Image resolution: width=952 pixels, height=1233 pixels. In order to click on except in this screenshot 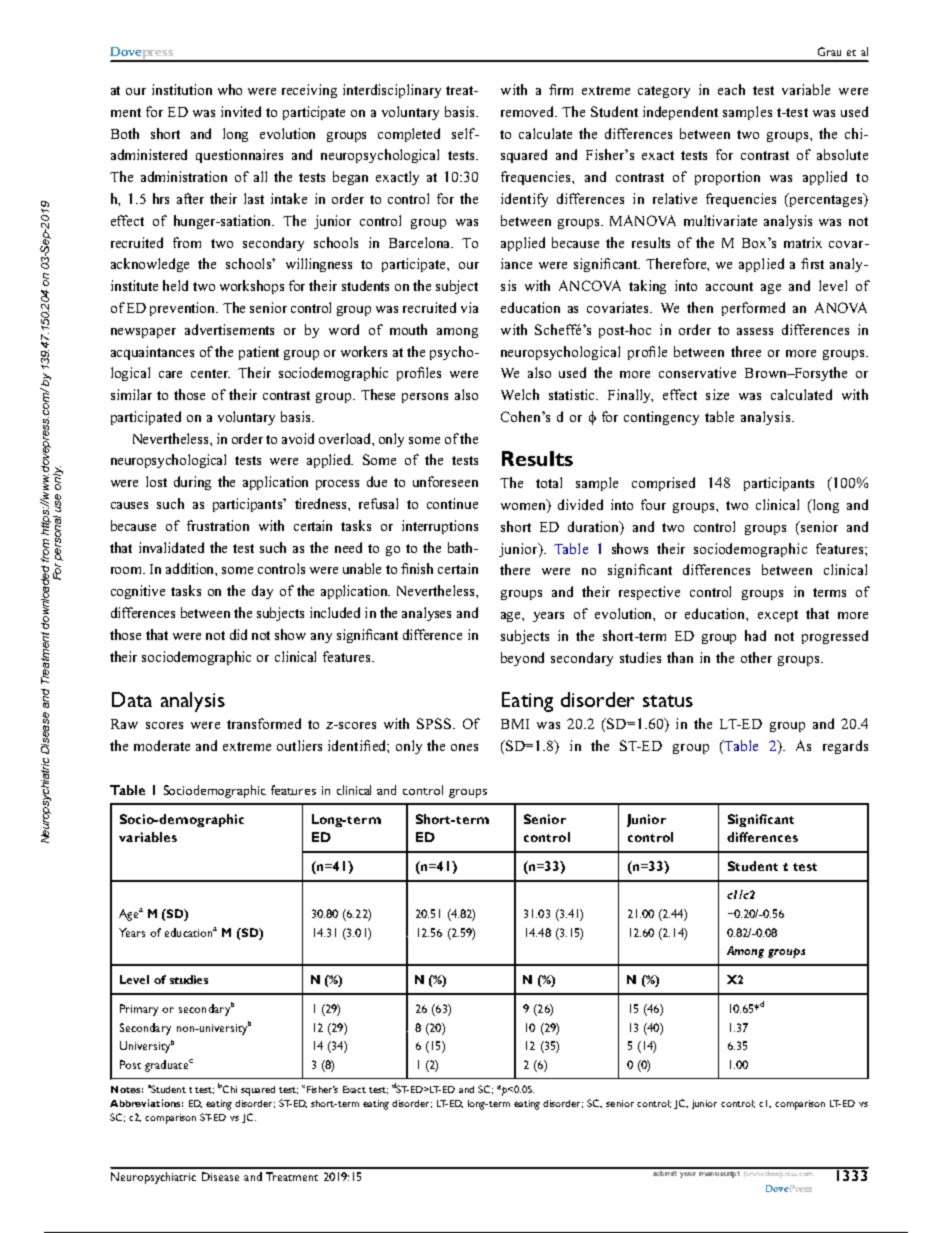, I will do `click(778, 616)`.
